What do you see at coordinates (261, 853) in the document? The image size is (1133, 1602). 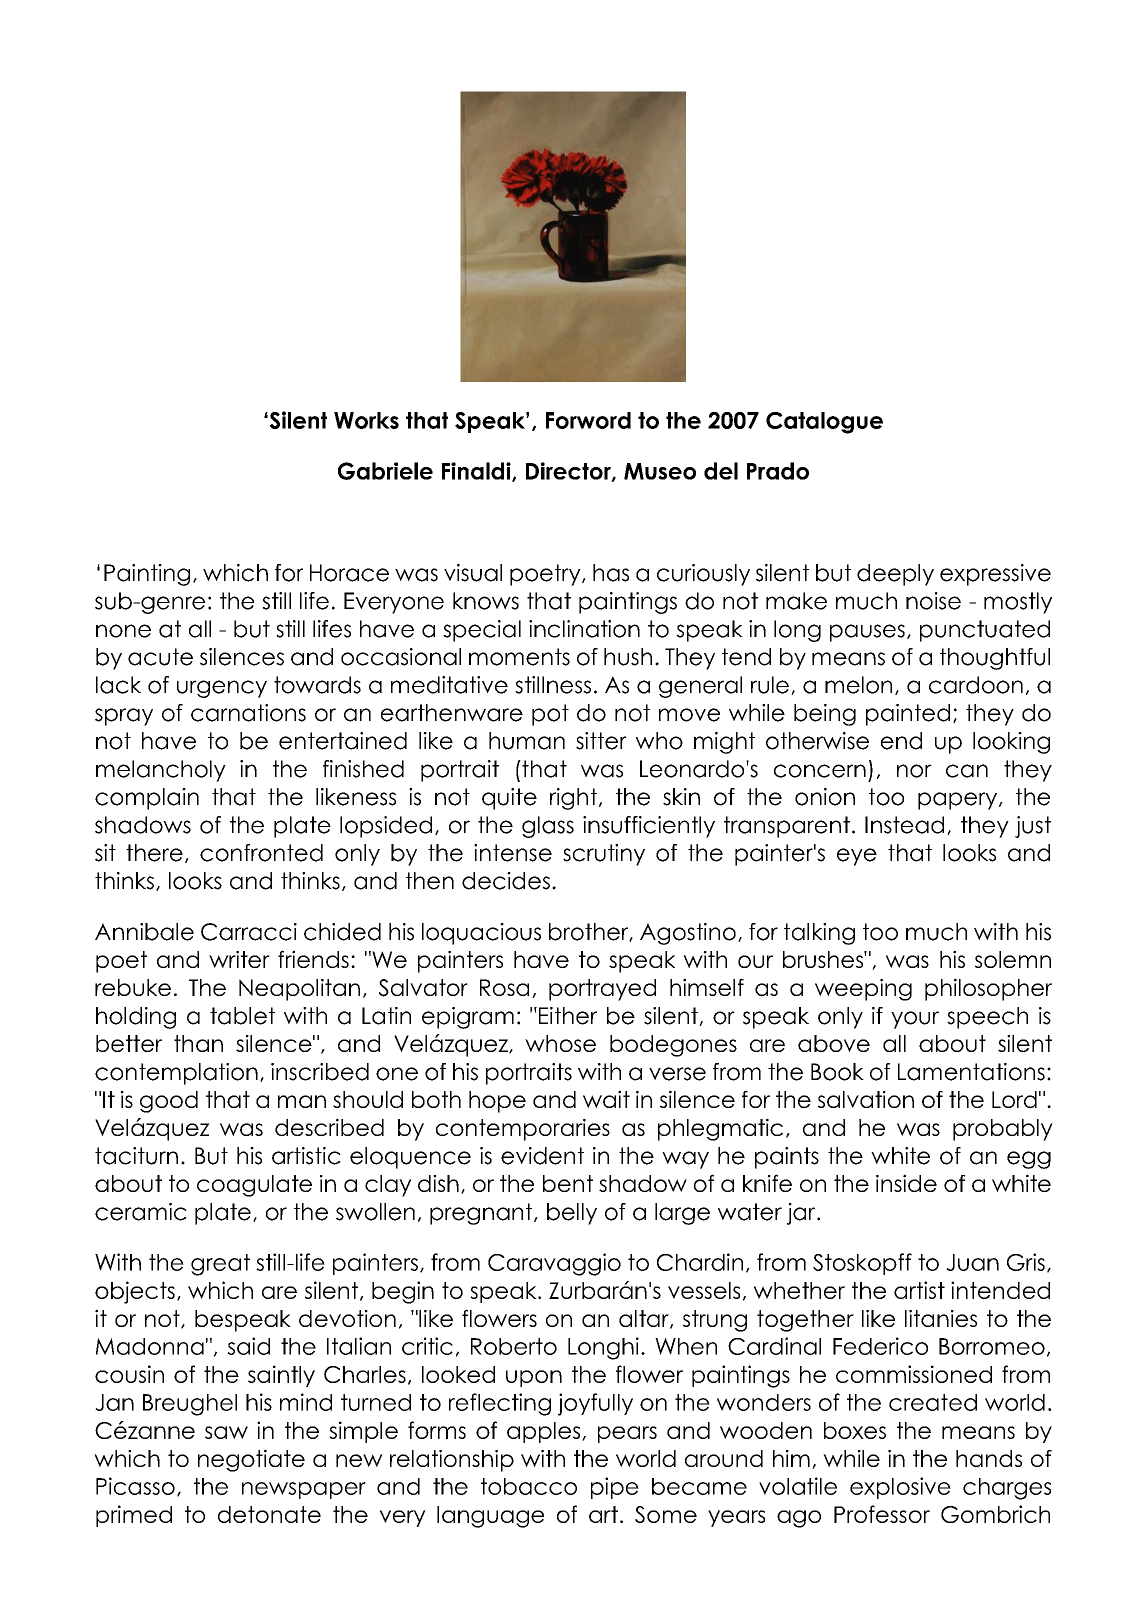 I see `confronted` at bounding box center [261, 853].
